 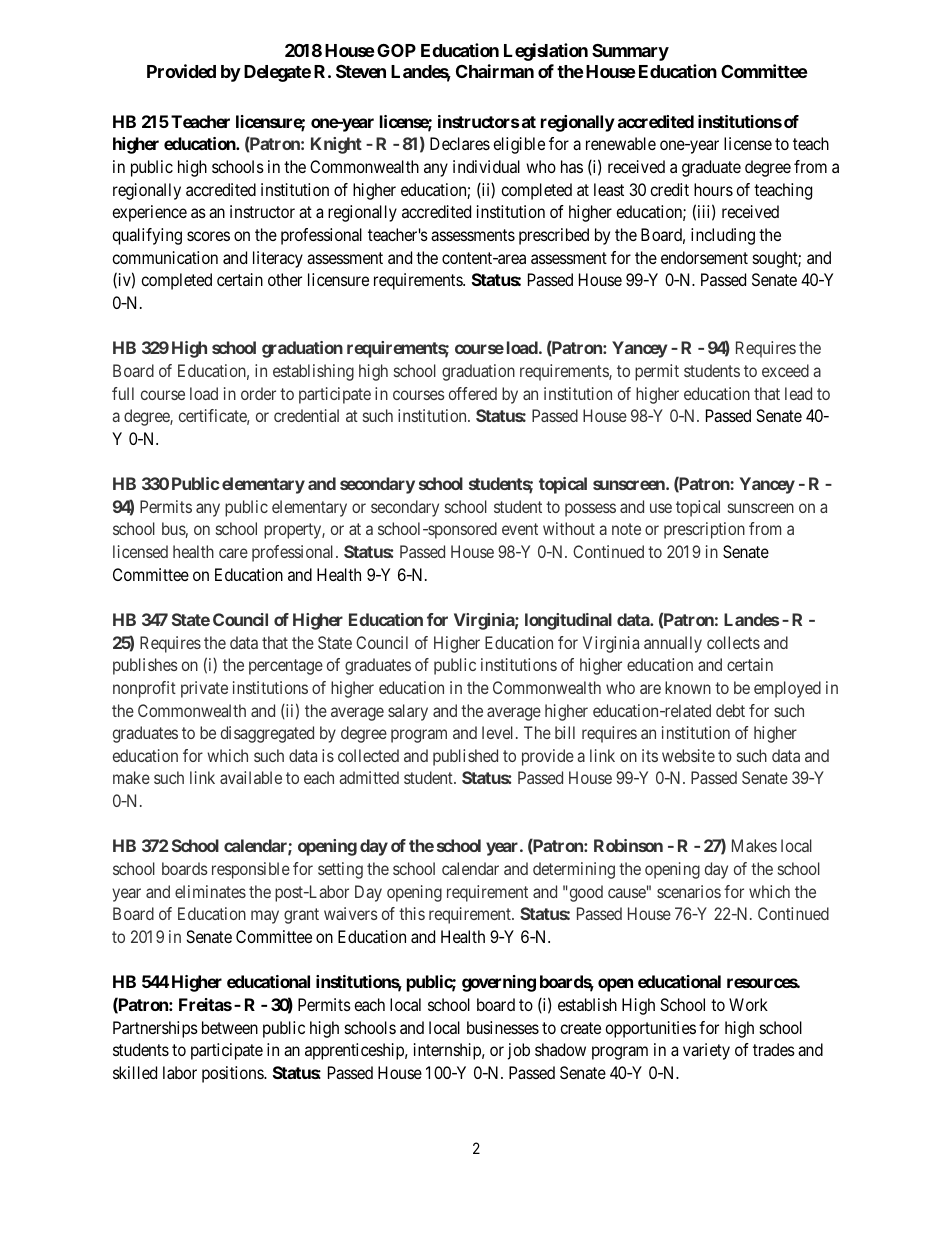 What do you see at coordinates (785, 370) in the screenshot?
I see `exceed` at bounding box center [785, 370].
